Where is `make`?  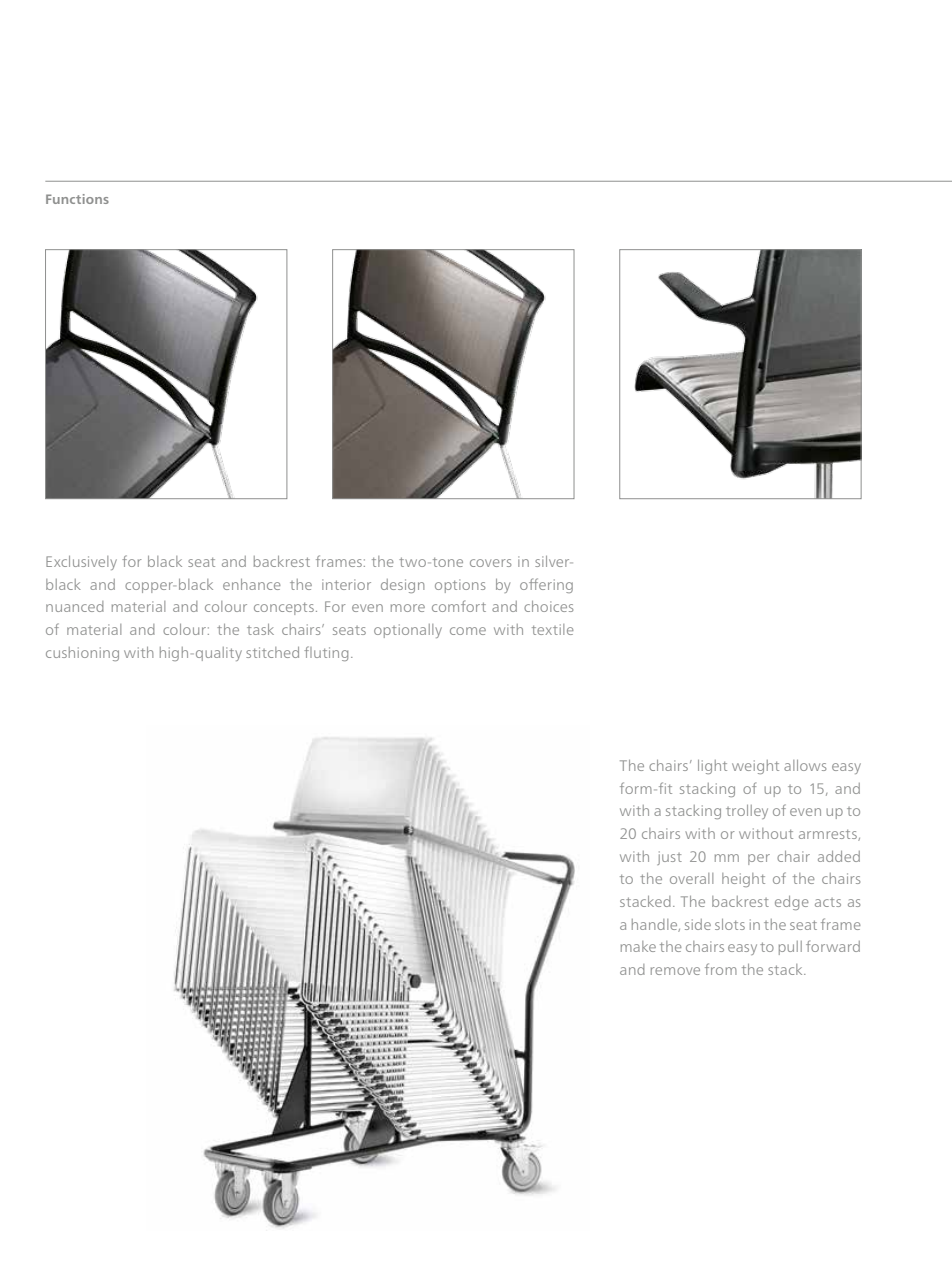 make is located at coordinates (638, 946).
